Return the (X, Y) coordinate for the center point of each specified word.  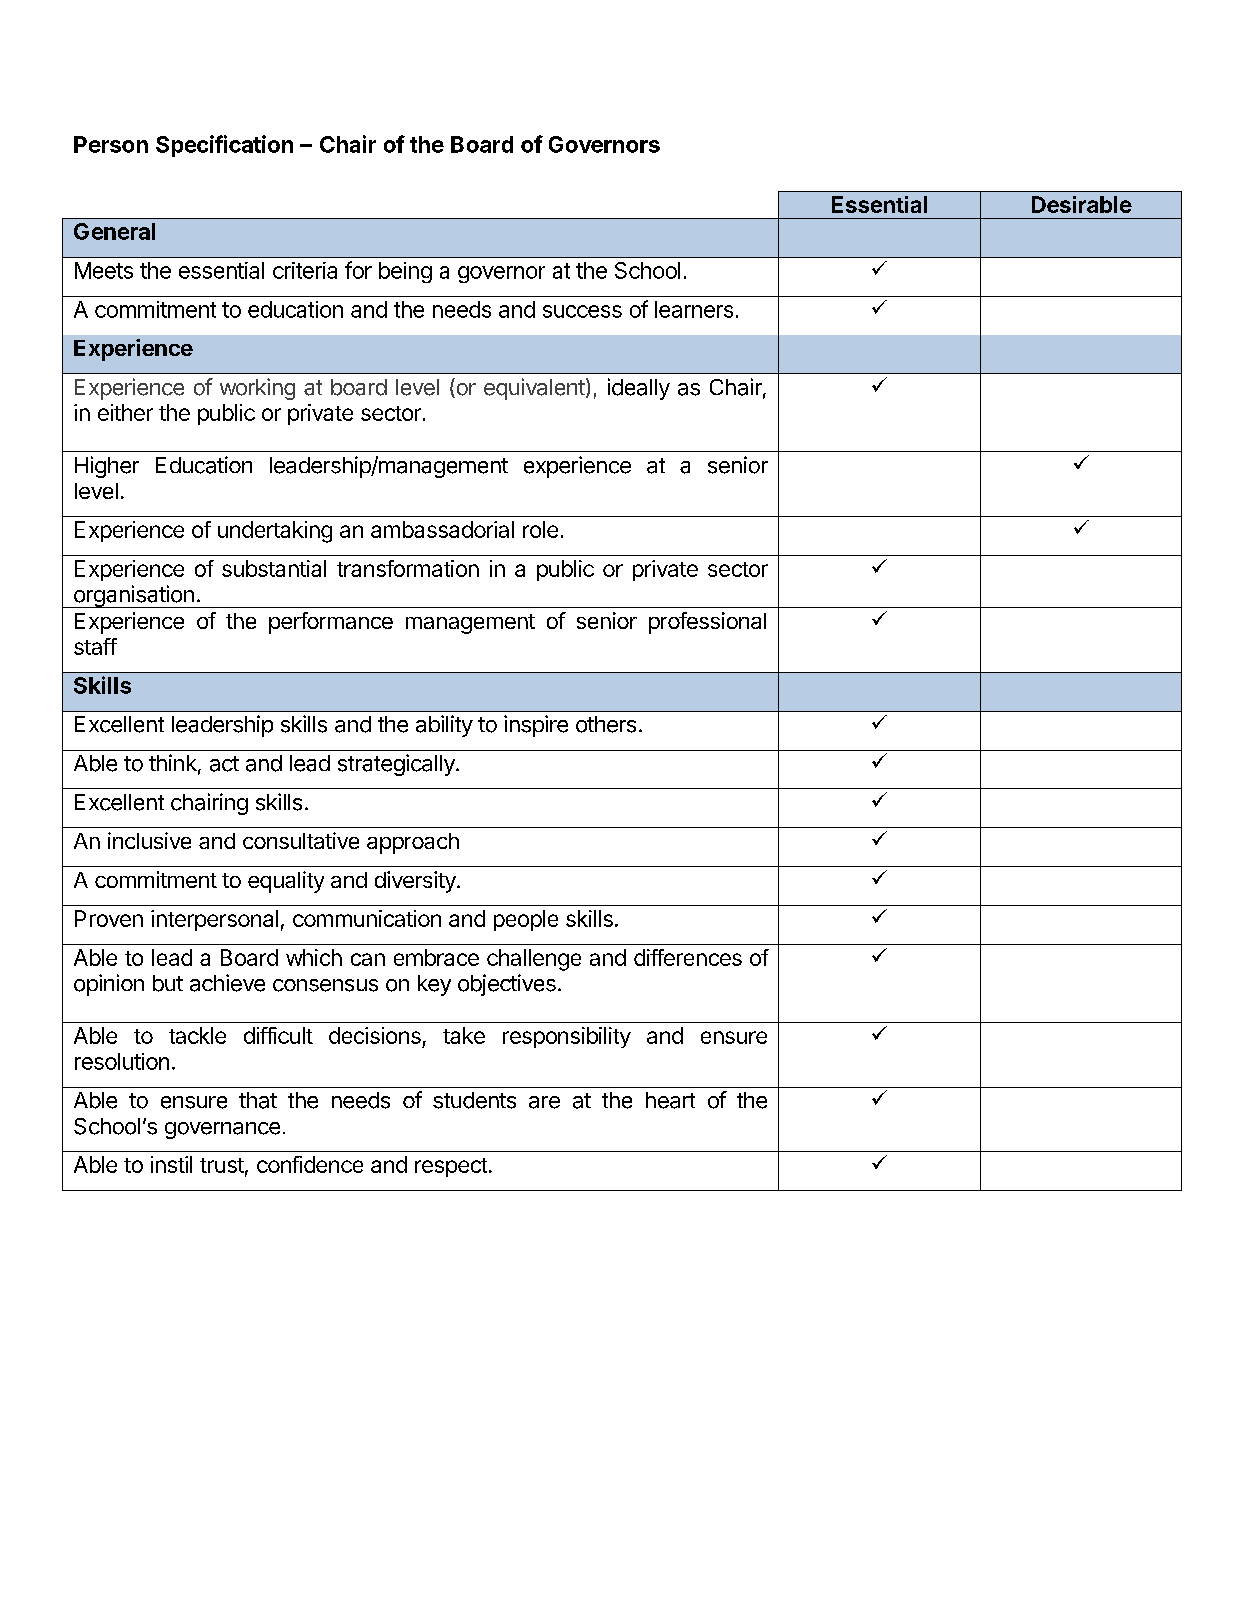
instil (171, 1164)
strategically (397, 765)
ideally (639, 389)
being (405, 272)
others (606, 724)
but (168, 983)
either (125, 412)
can (368, 959)
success (582, 311)
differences (688, 957)
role (540, 529)
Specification (224, 146)
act (224, 764)
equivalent (534, 389)
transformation (408, 568)
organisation (133, 596)
